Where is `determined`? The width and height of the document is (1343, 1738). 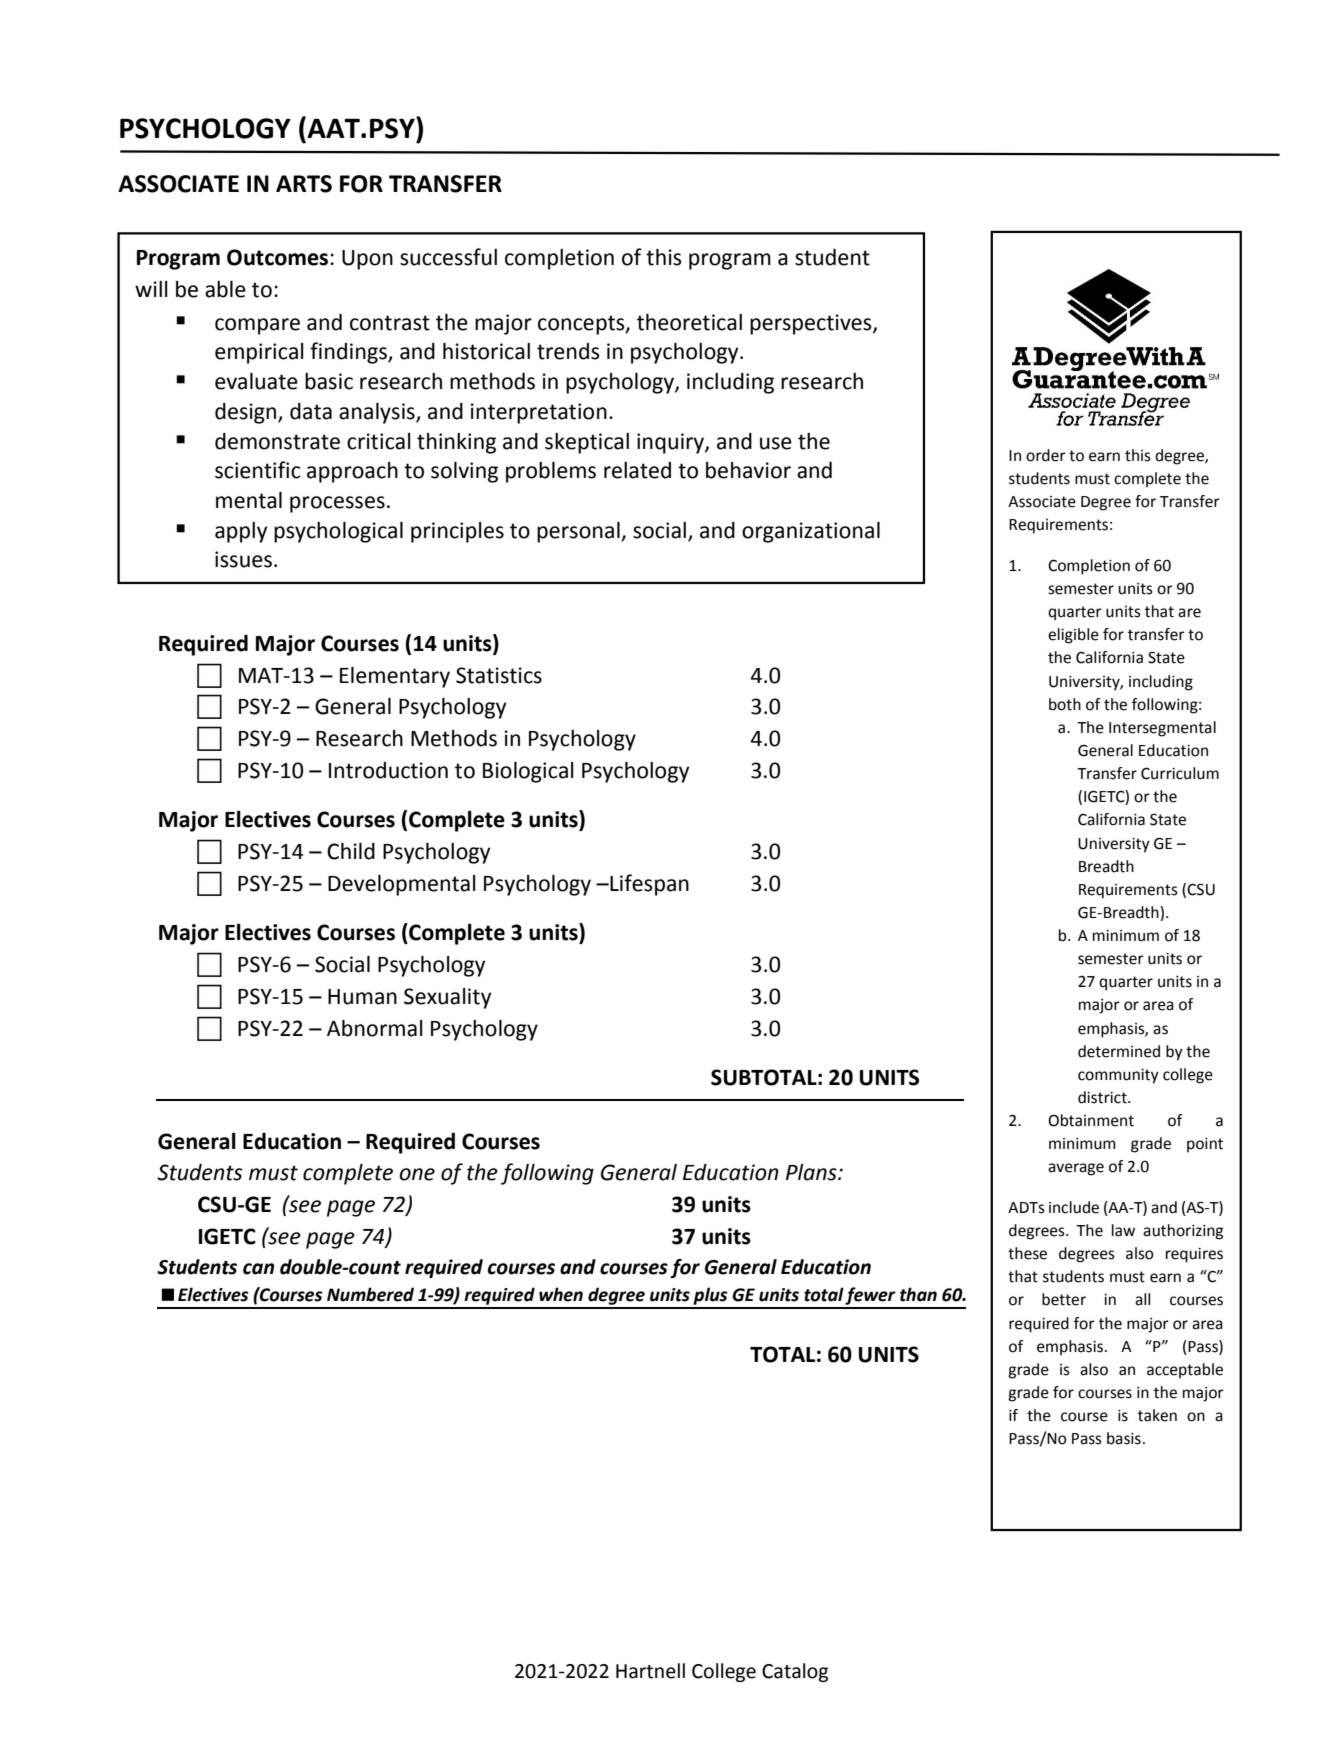
determined is located at coordinates (1119, 1051).
